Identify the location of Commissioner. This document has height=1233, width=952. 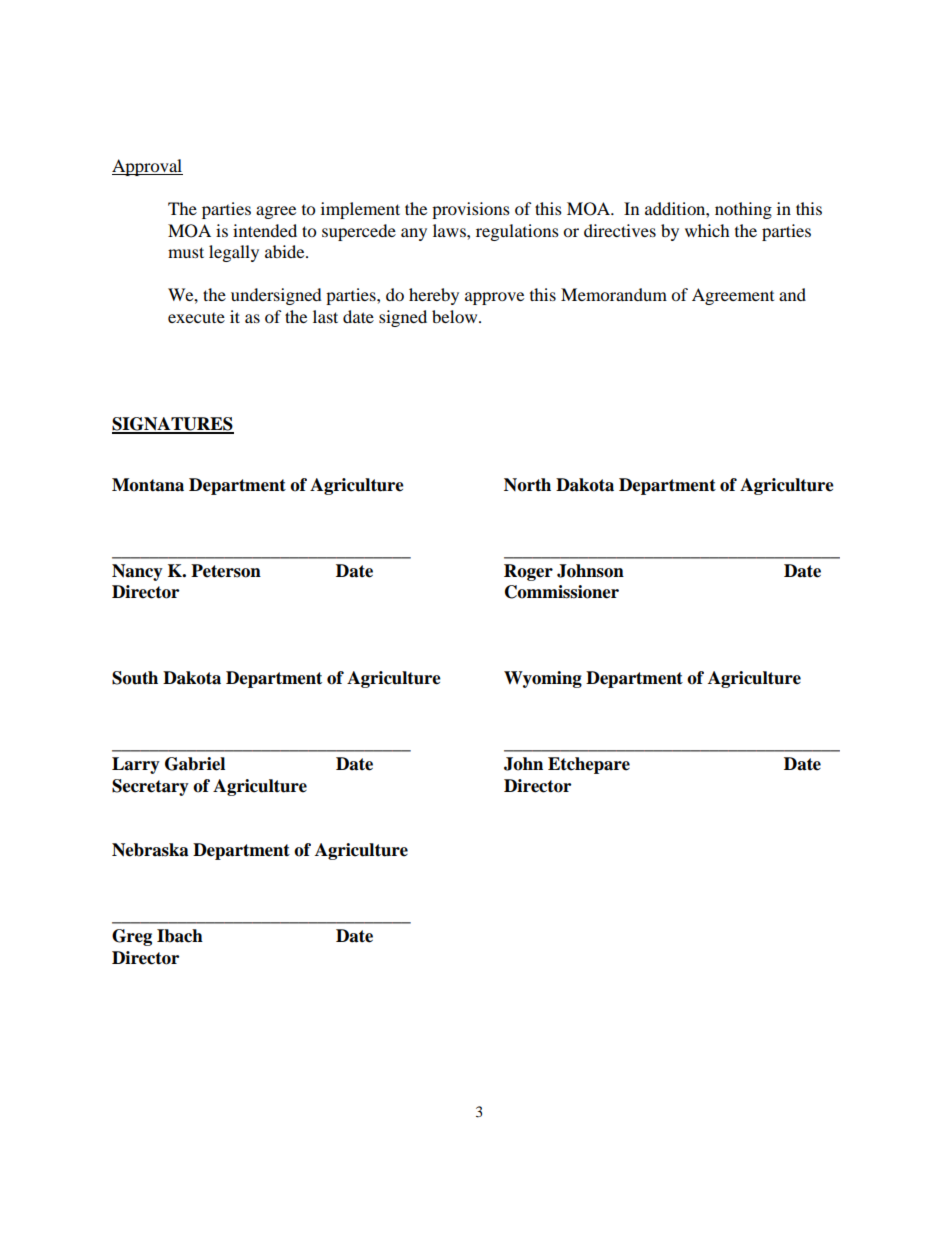
(562, 592).
